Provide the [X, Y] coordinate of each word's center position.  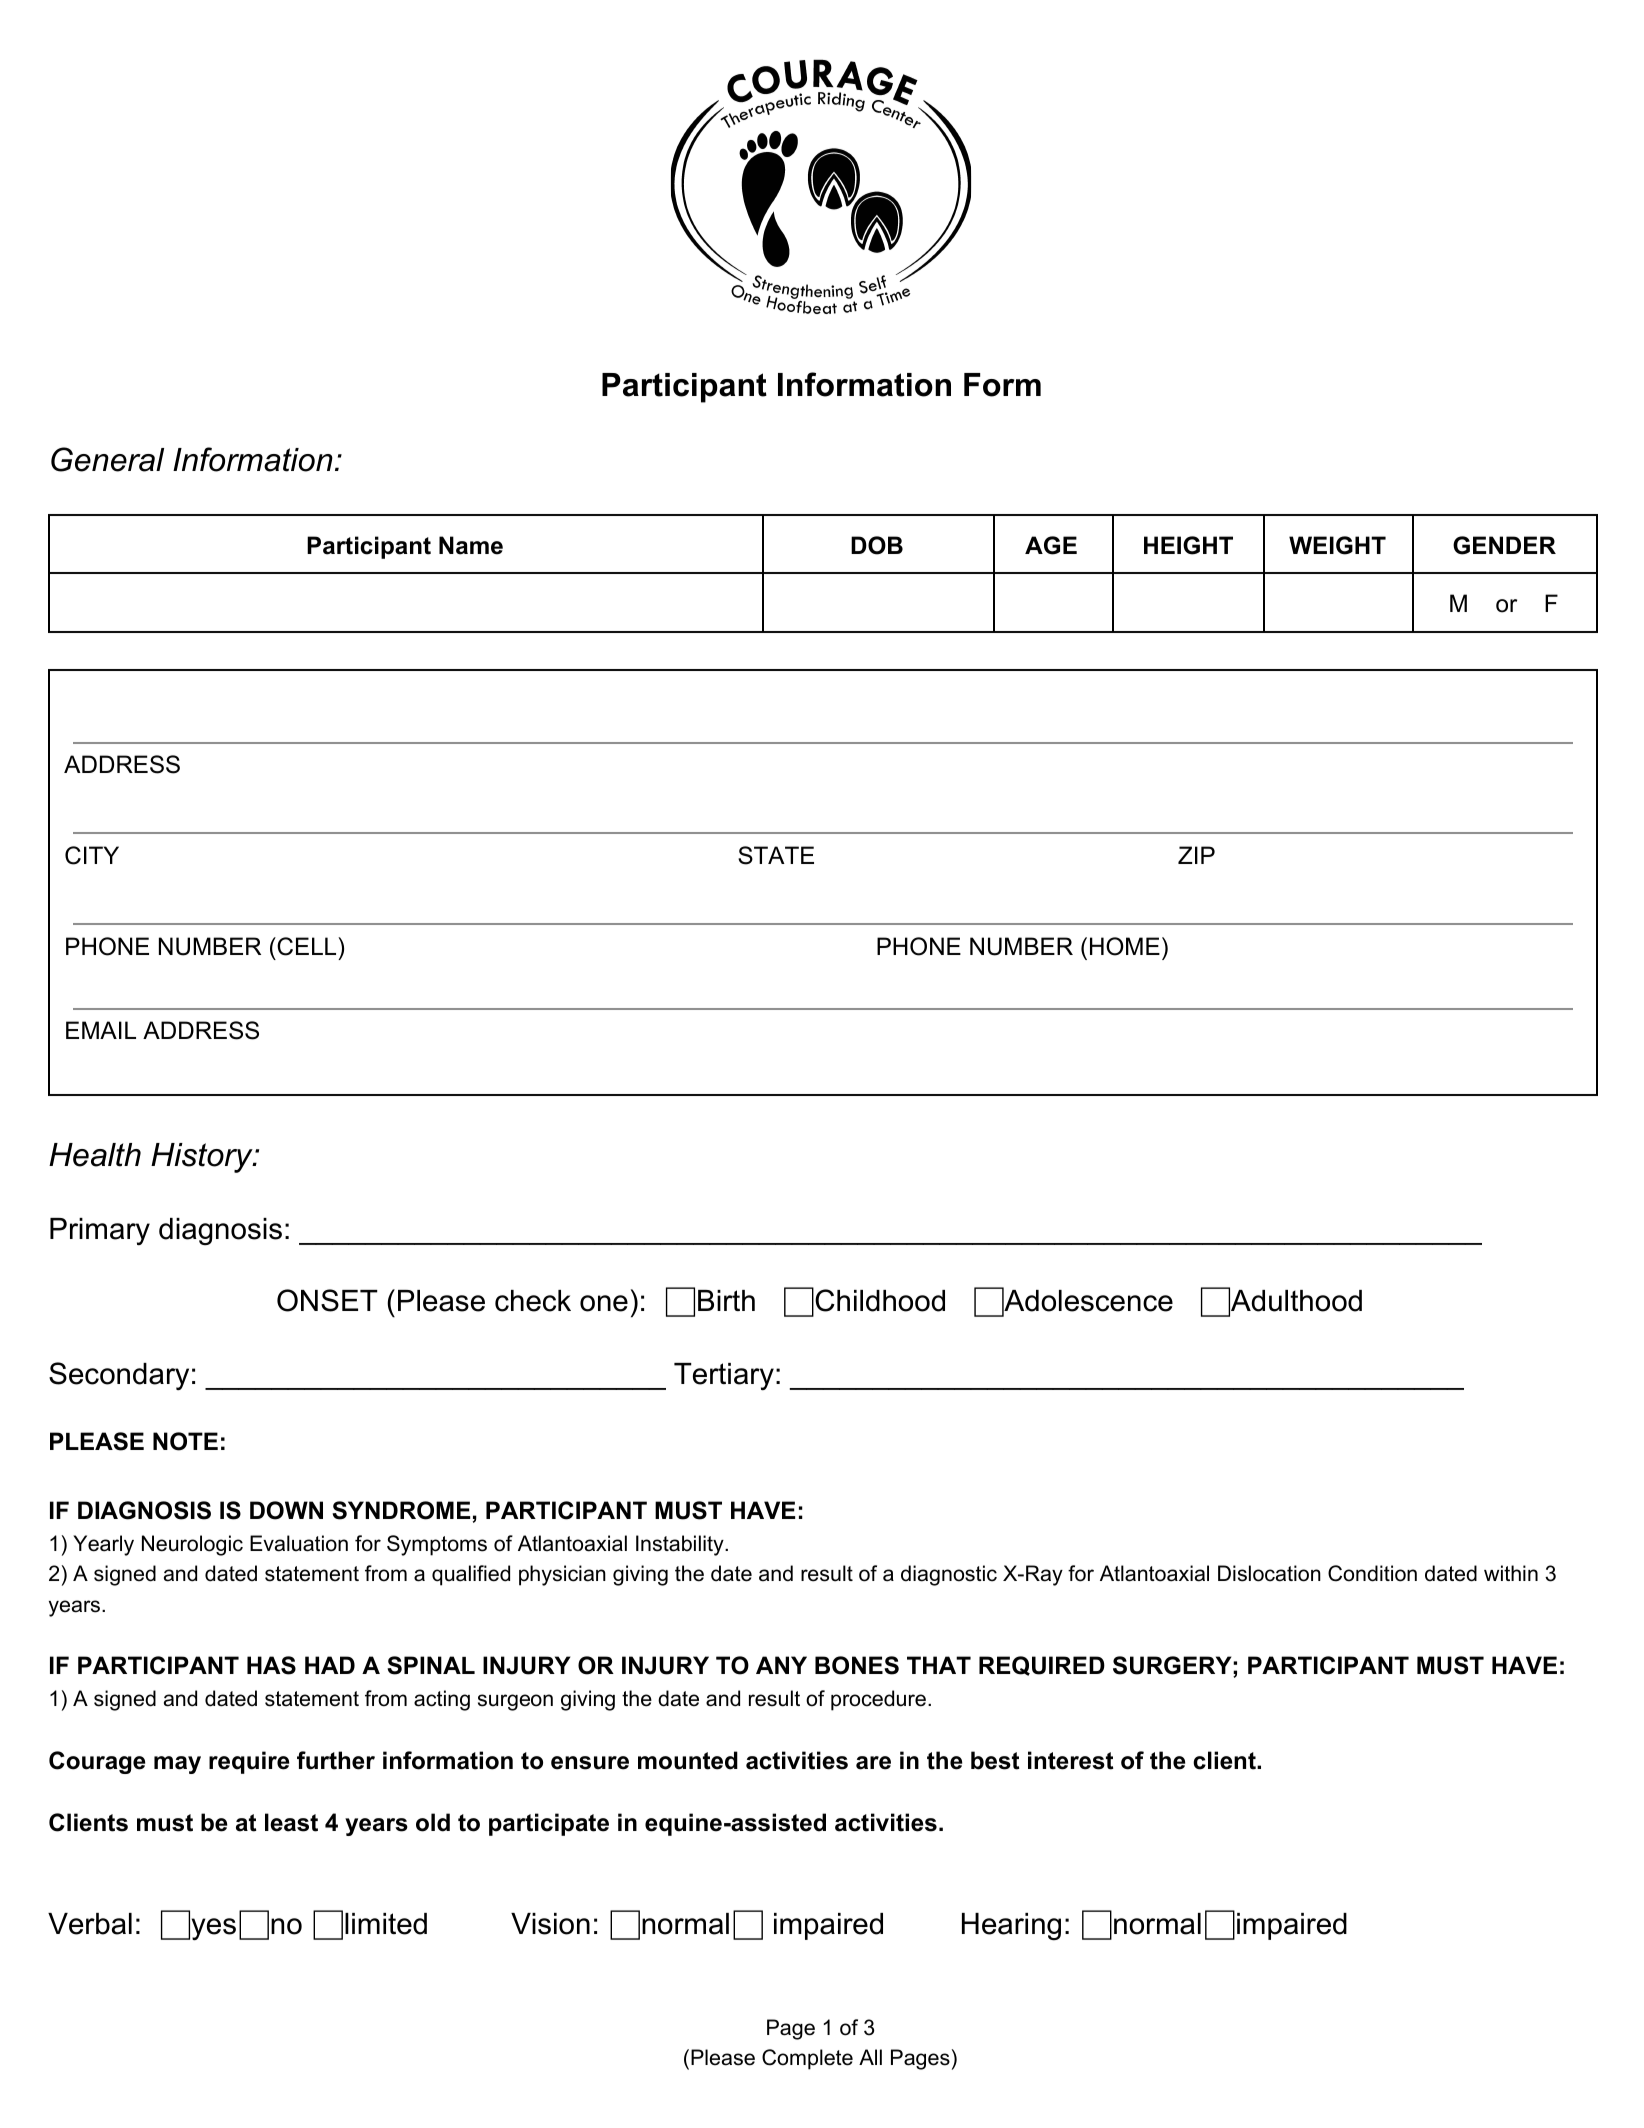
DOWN [286, 1510]
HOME [1123, 946]
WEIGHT [1337, 545]
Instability [681, 1545]
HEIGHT [1188, 545]
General [107, 459]
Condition [1372, 1573]
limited [386, 1924]
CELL [307, 946]
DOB [877, 545]
